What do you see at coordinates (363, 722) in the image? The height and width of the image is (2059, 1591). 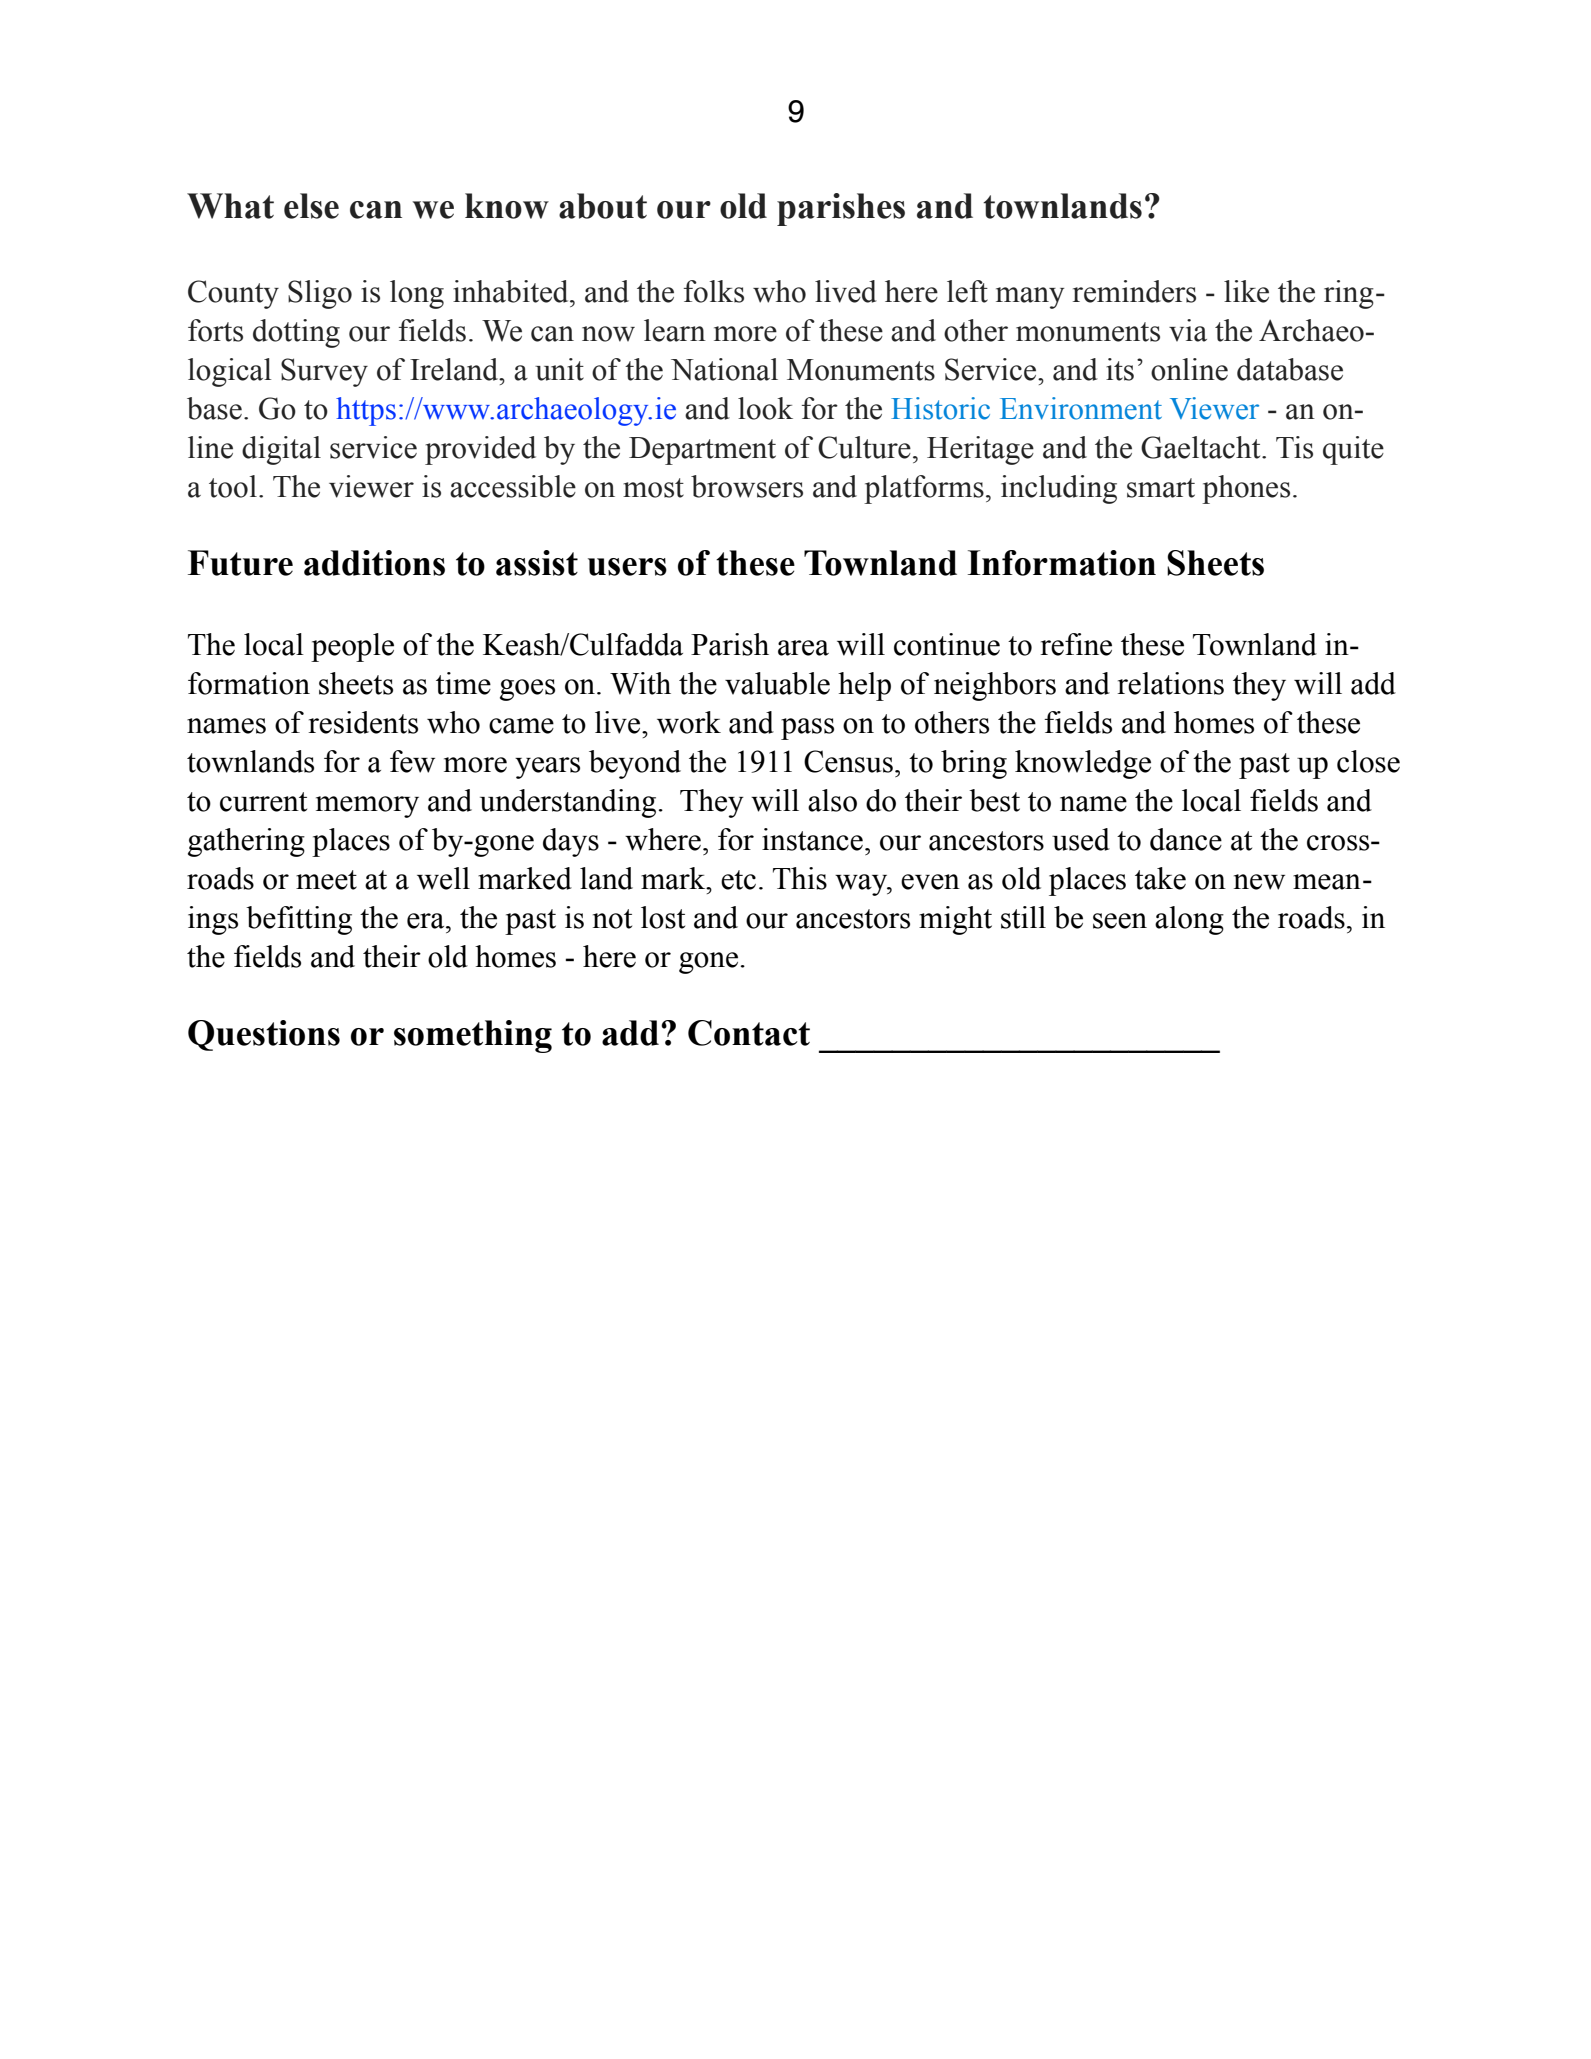 I see `residents` at bounding box center [363, 722].
